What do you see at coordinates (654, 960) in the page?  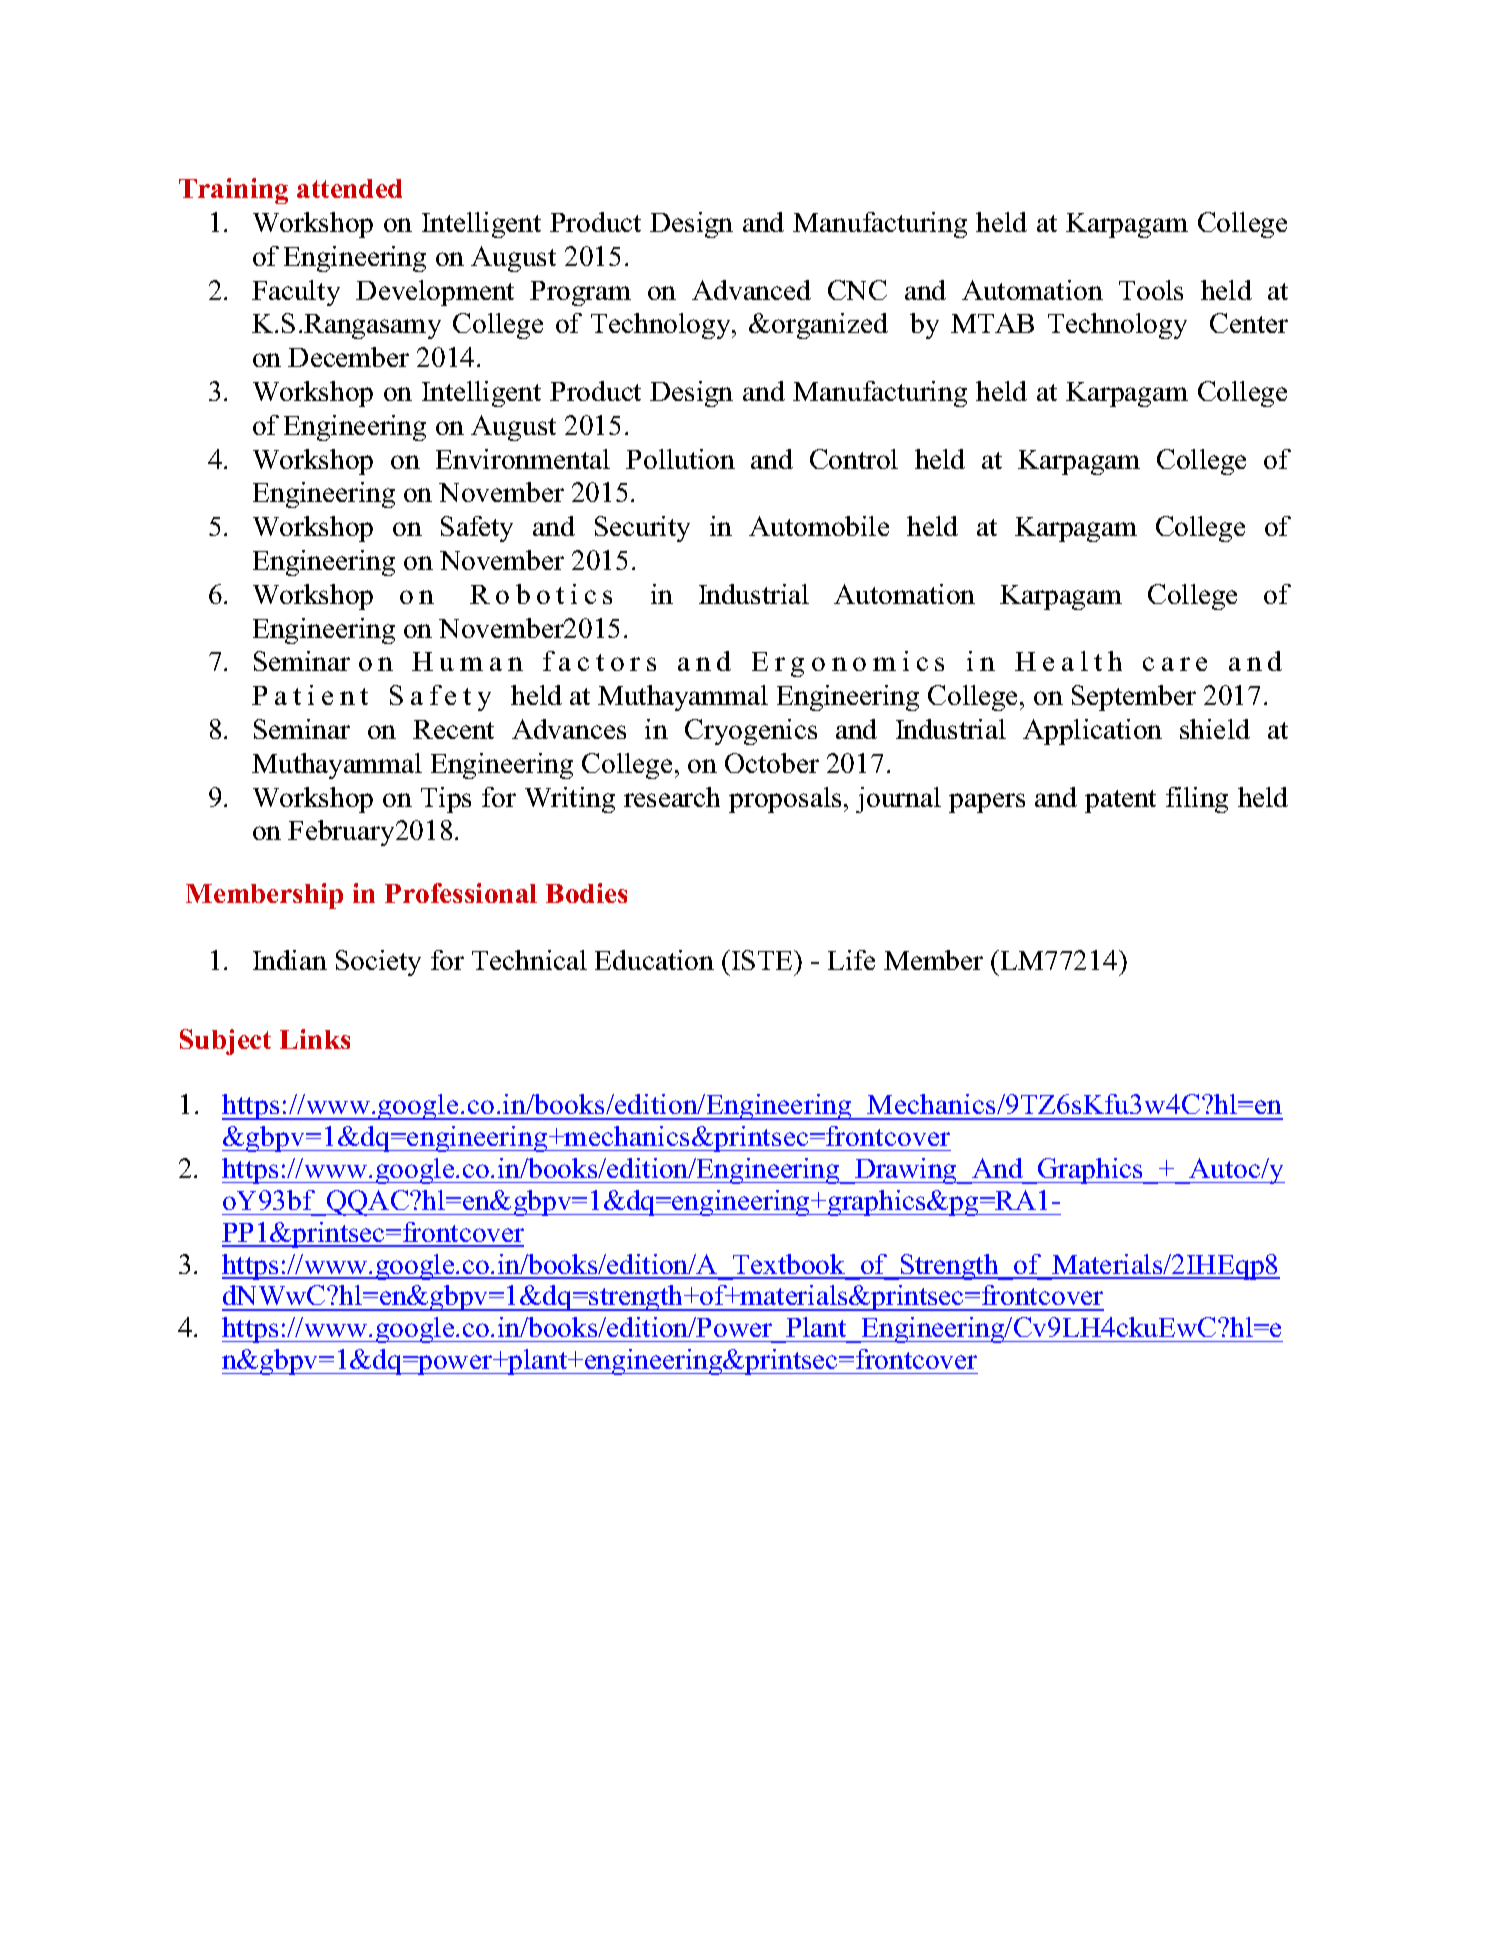 I see `Education` at bounding box center [654, 960].
